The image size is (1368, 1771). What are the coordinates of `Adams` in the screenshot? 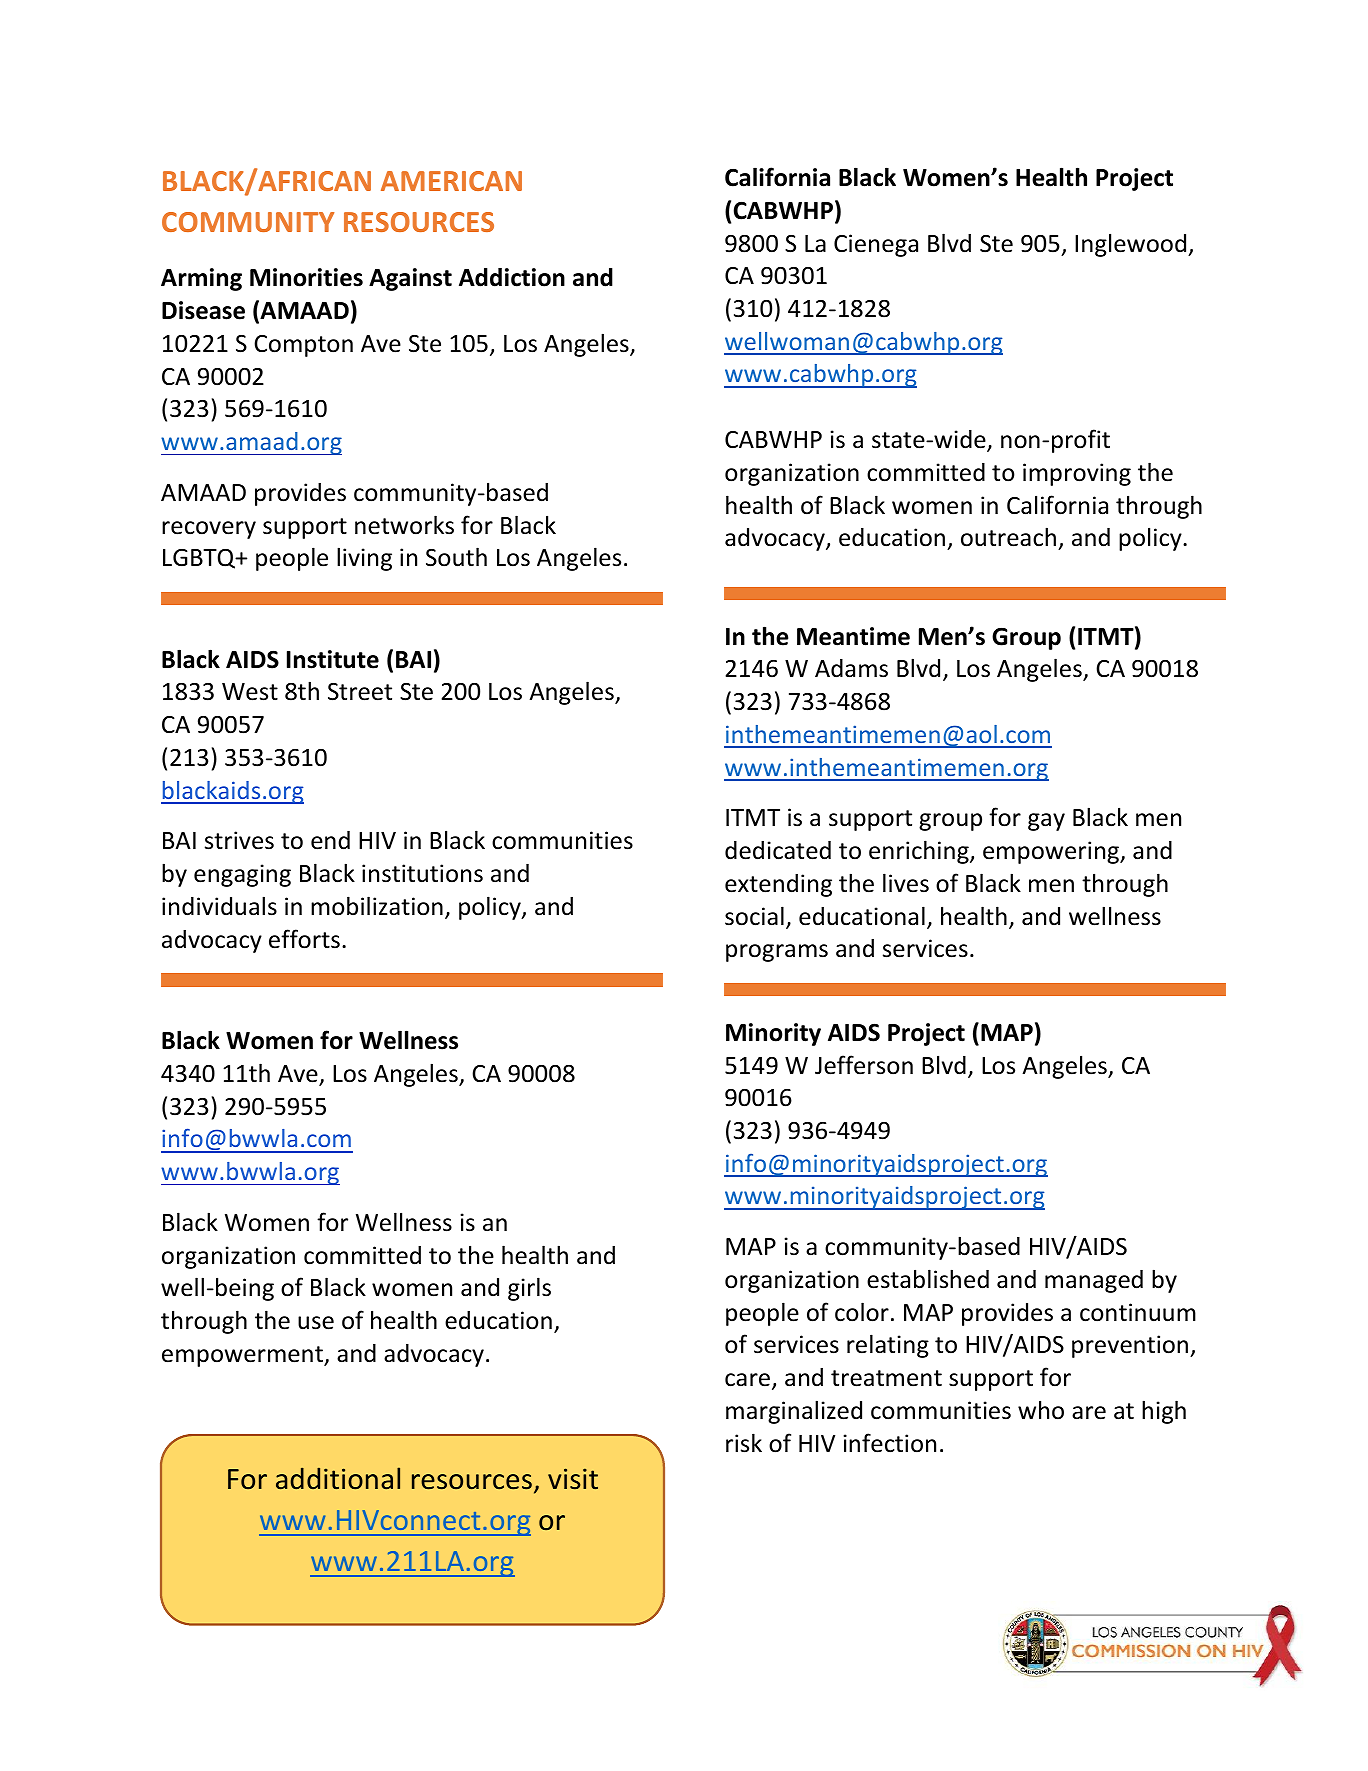 It's located at (851, 668).
